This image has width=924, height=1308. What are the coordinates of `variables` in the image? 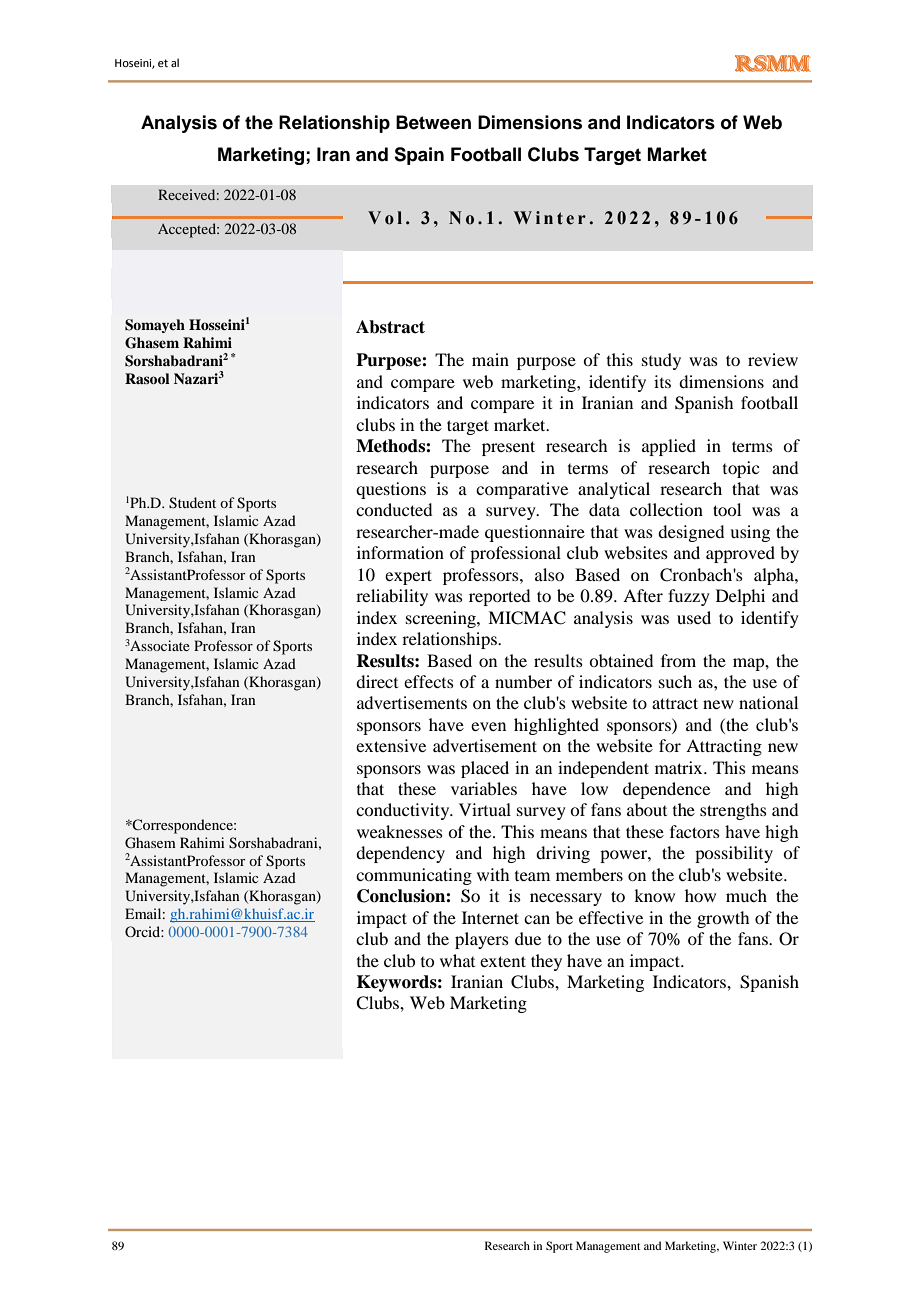 It's located at (484, 788).
